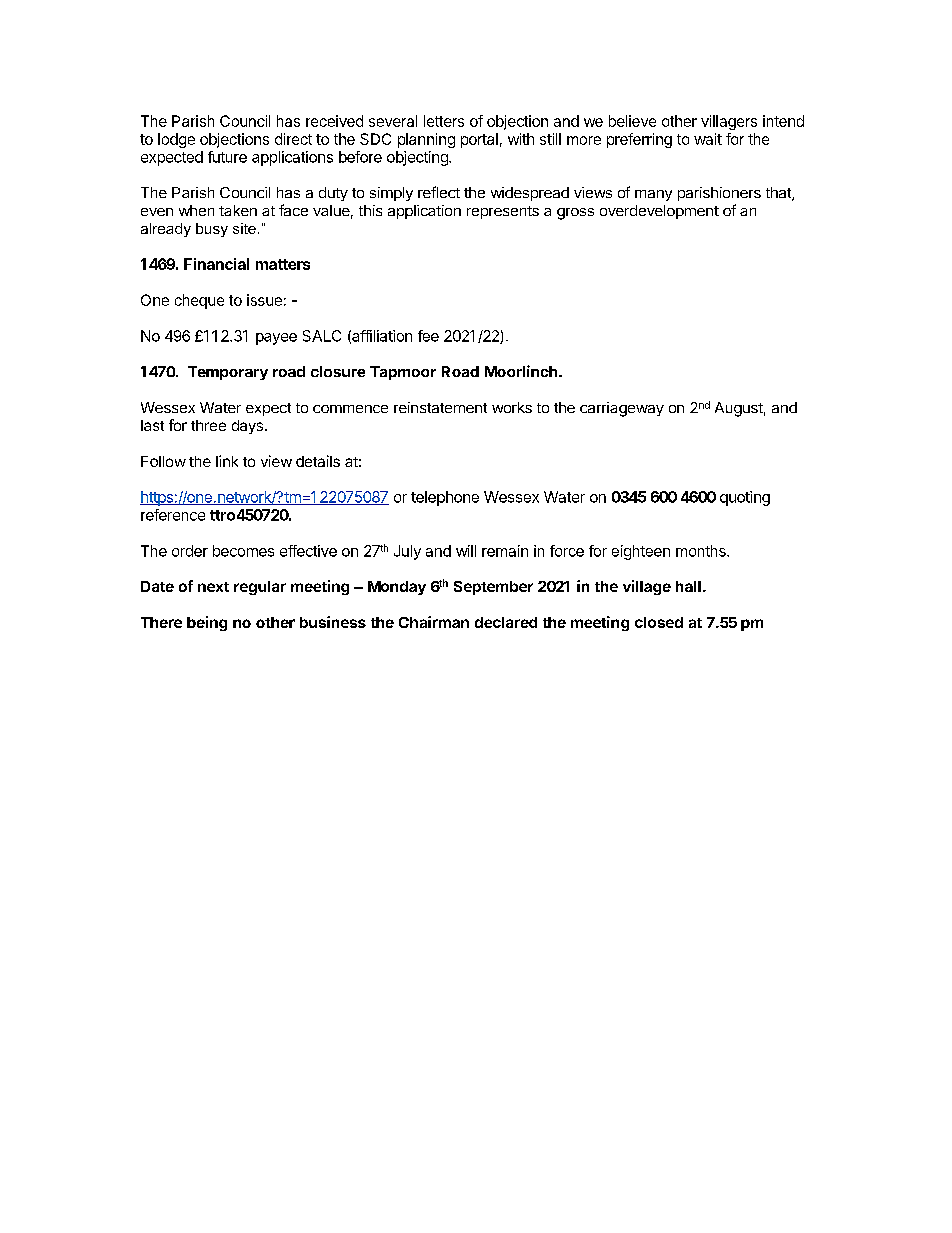 The height and width of the screenshot is (1233, 952). Describe the element at coordinates (512, 407) in the screenshot. I see `works` at that location.
